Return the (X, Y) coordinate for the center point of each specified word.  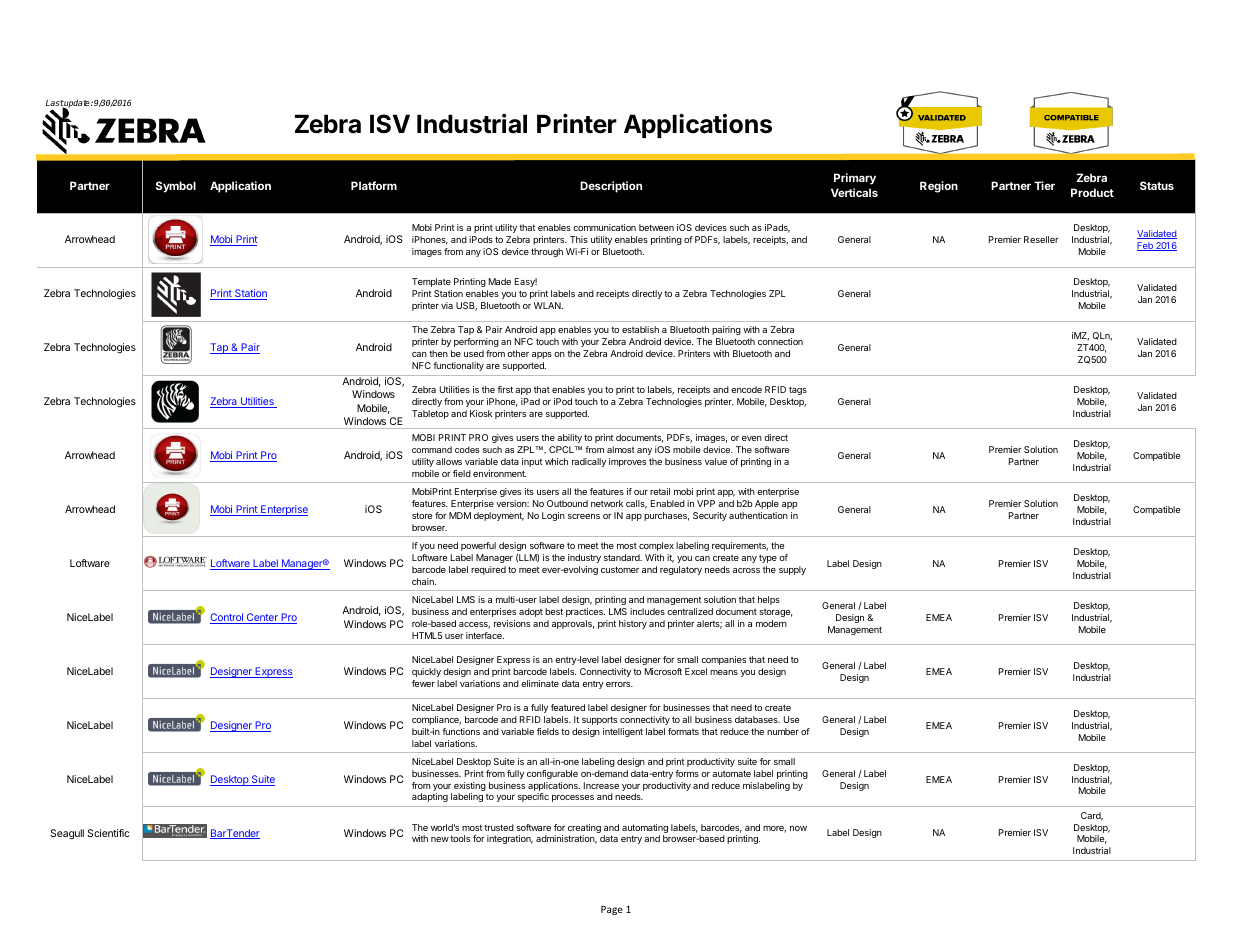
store (422, 515)
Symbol (176, 187)
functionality (458, 366)
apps (542, 355)
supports (599, 720)
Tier (1044, 185)
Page (612, 910)
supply (792, 570)
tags (798, 390)
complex (656, 546)
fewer (423, 683)
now (798, 828)
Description (611, 187)
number (783, 731)
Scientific (108, 833)
